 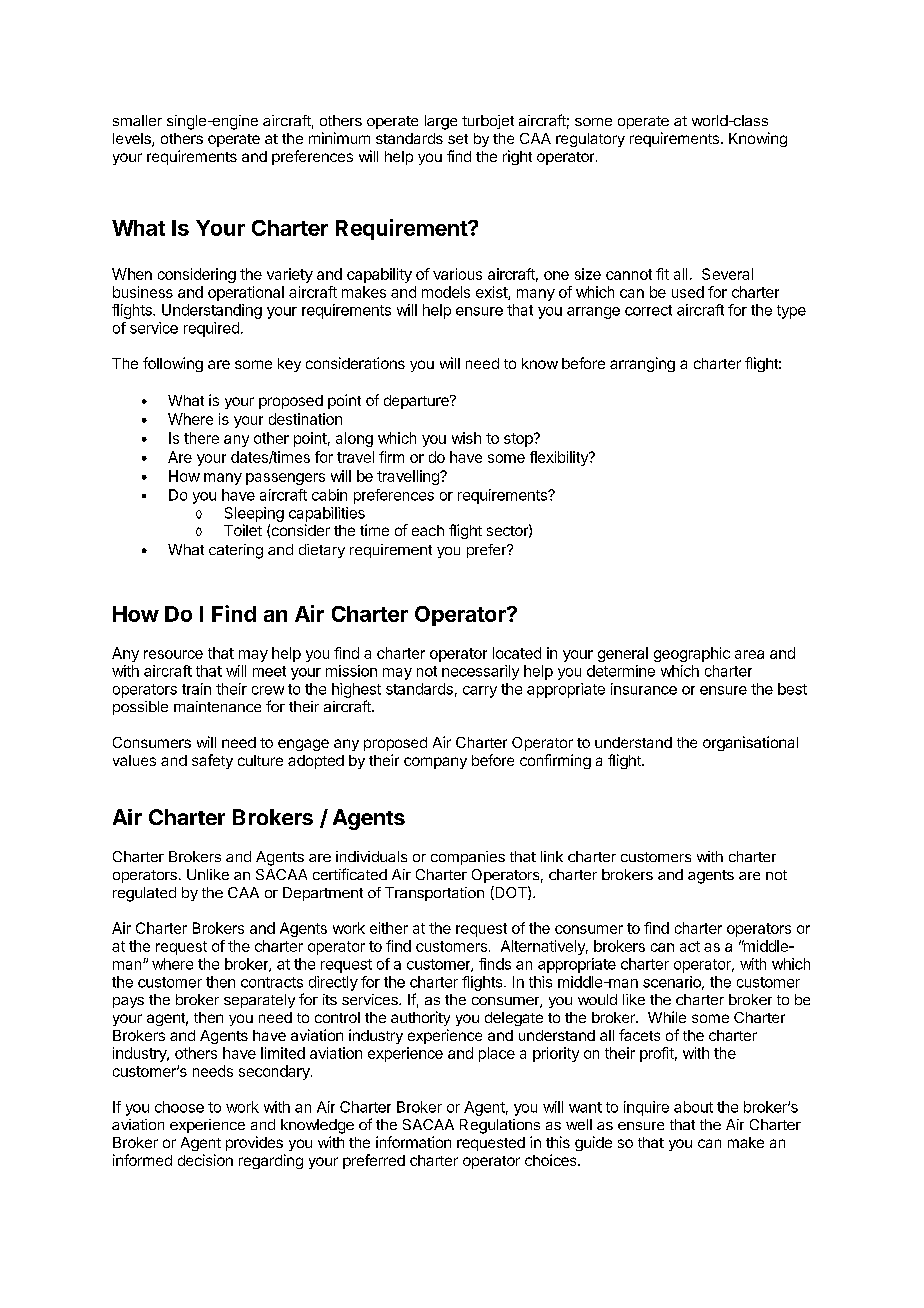 What do you see at coordinates (205, 1160) in the page?
I see `decision` at bounding box center [205, 1160].
